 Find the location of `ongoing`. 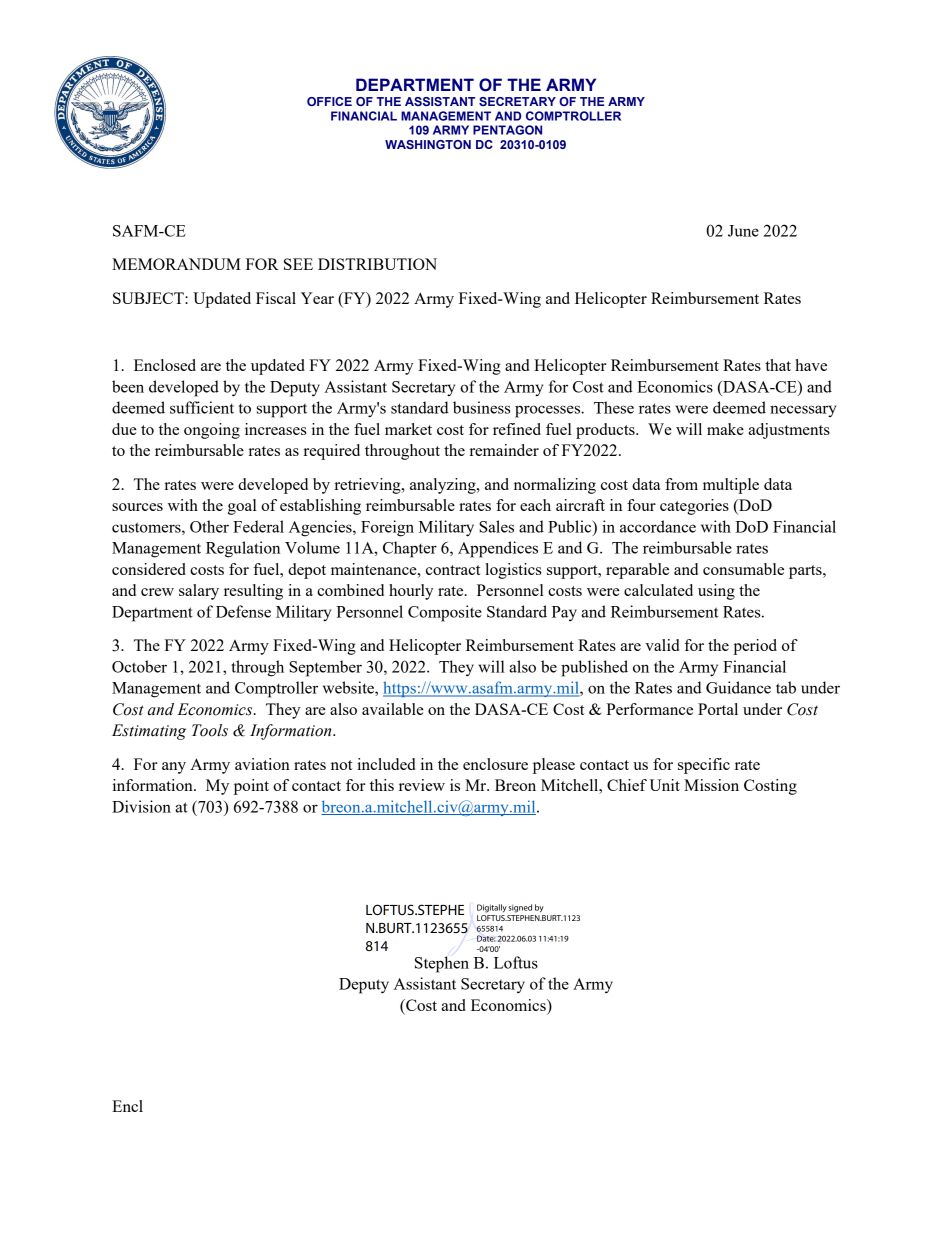

ongoing is located at coordinates (212, 431).
